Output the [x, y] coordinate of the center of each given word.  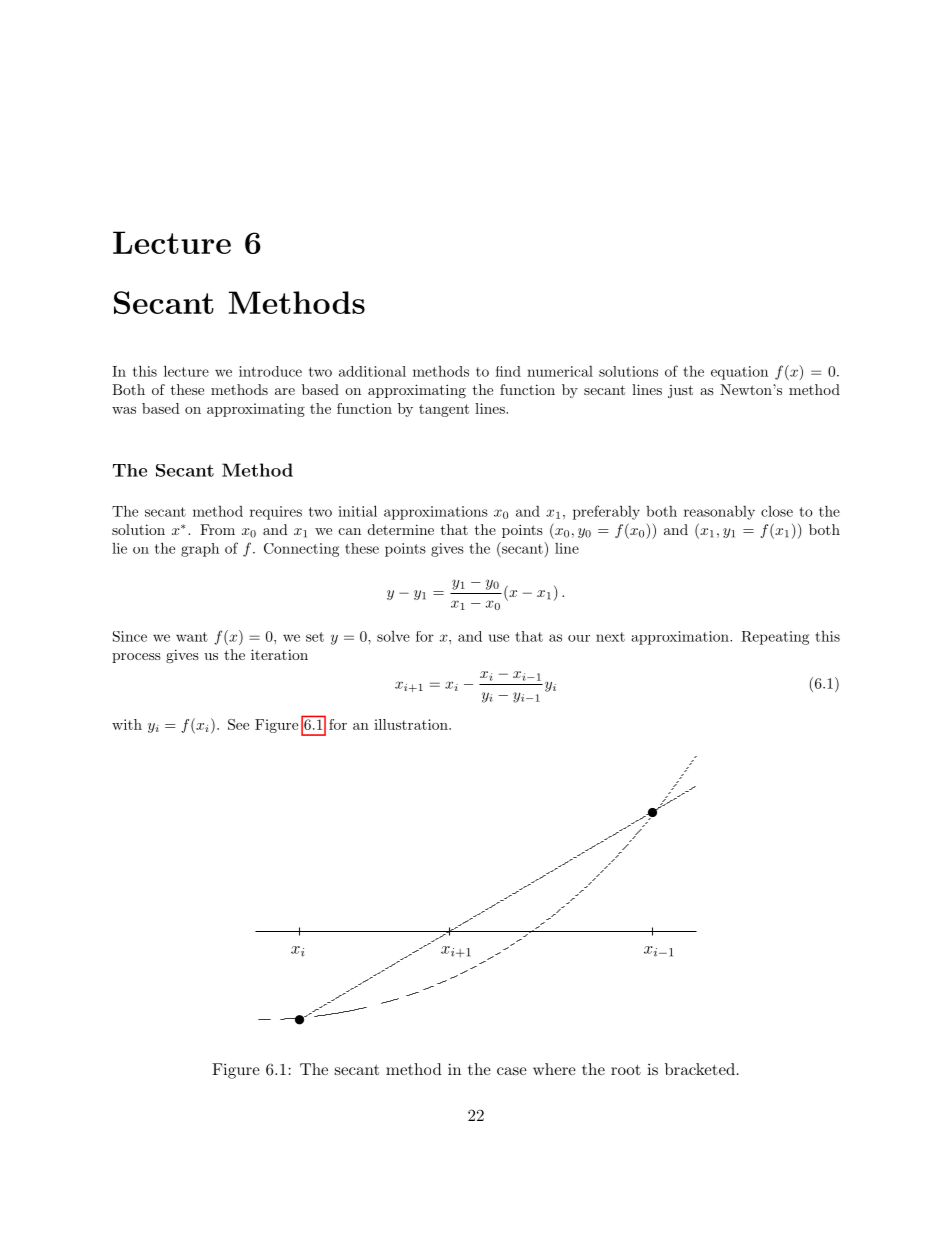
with [127, 724]
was [124, 410]
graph [200, 550]
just [680, 391]
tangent [444, 410]
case [512, 1071]
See [238, 724]
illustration [412, 724]
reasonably [719, 512]
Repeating [775, 638]
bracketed [700, 1069]
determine [401, 529]
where [554, 1069]
